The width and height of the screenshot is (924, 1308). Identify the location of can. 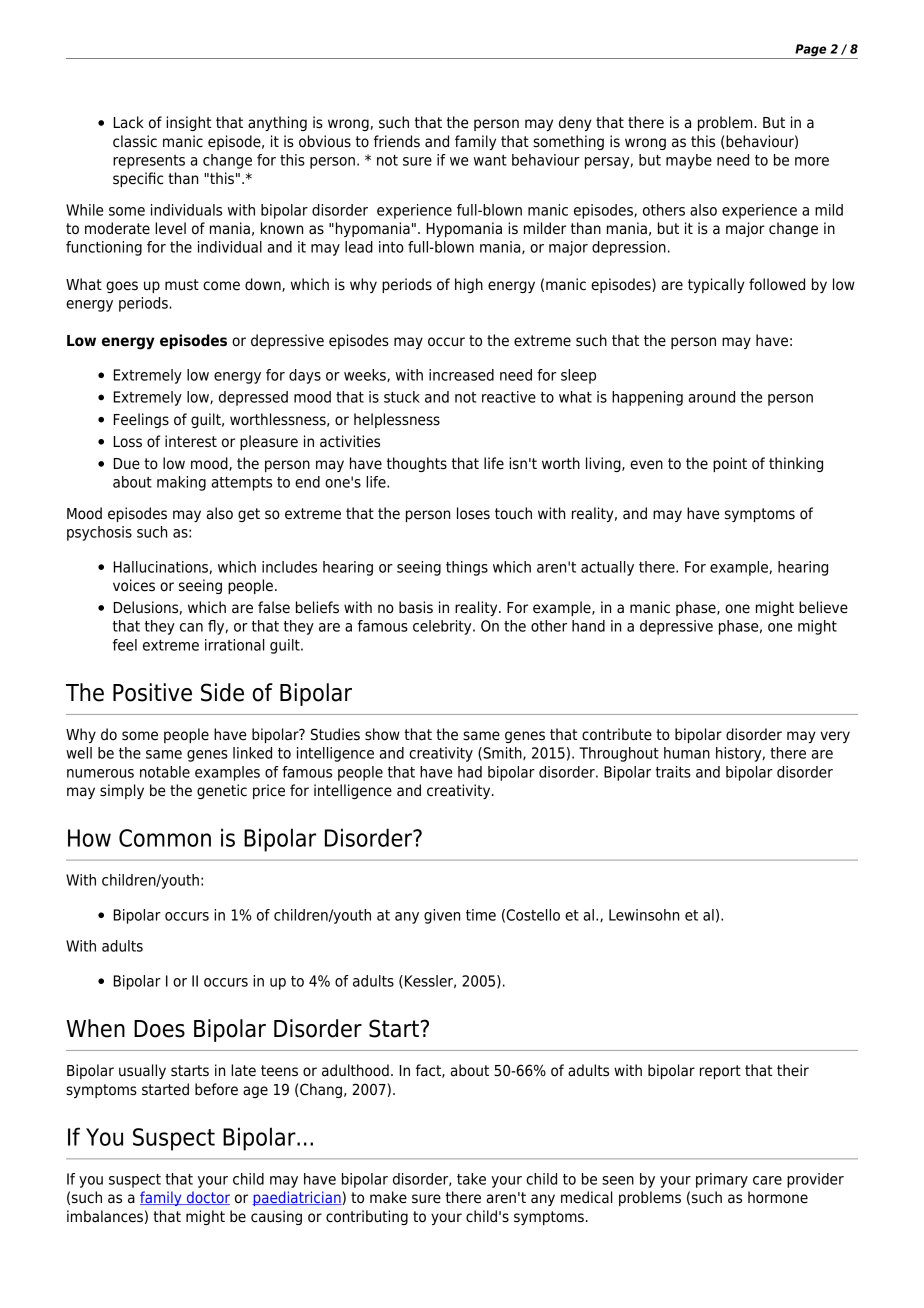
(191, 627).
